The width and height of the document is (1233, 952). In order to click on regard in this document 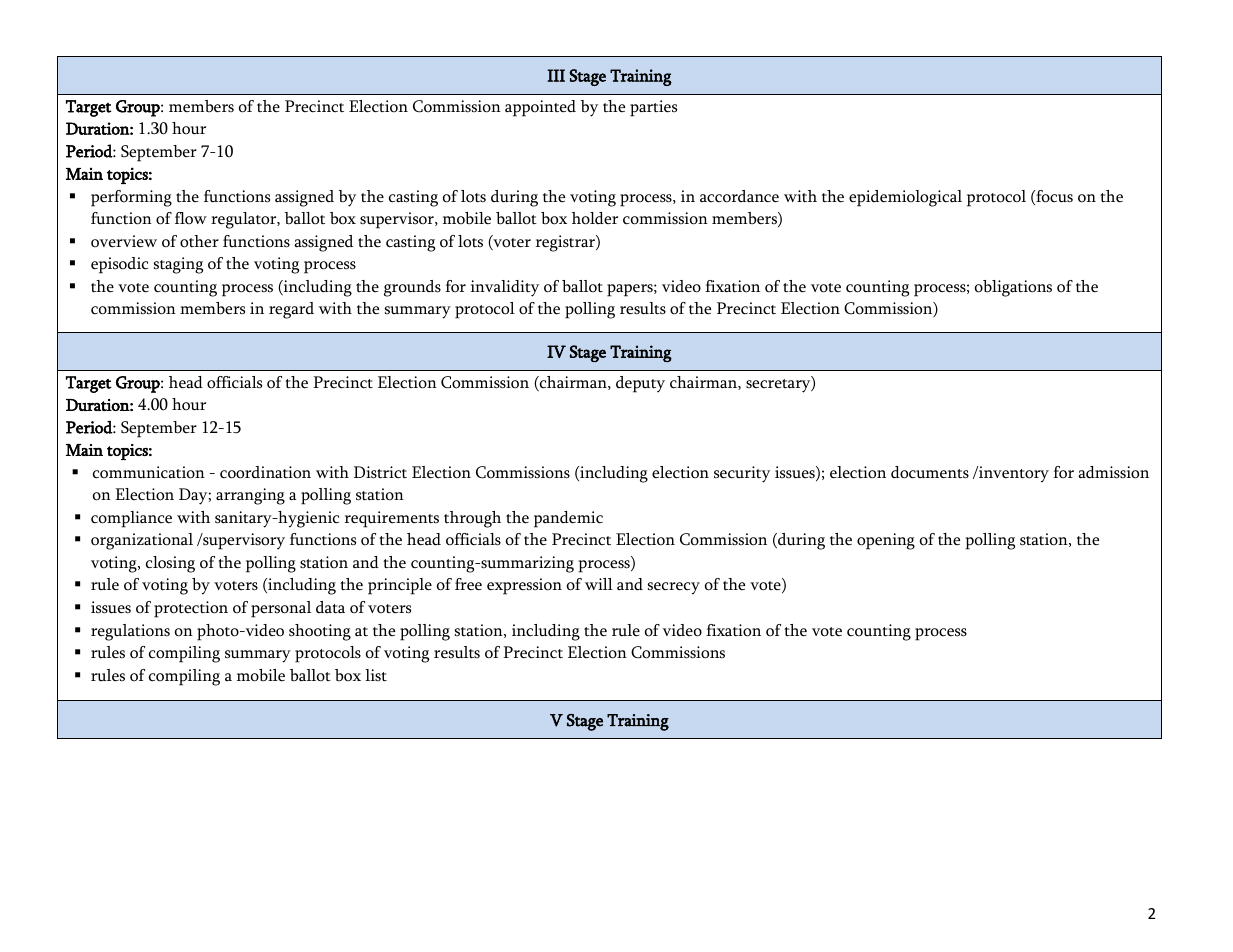, I will do `click(291, 310)`.
